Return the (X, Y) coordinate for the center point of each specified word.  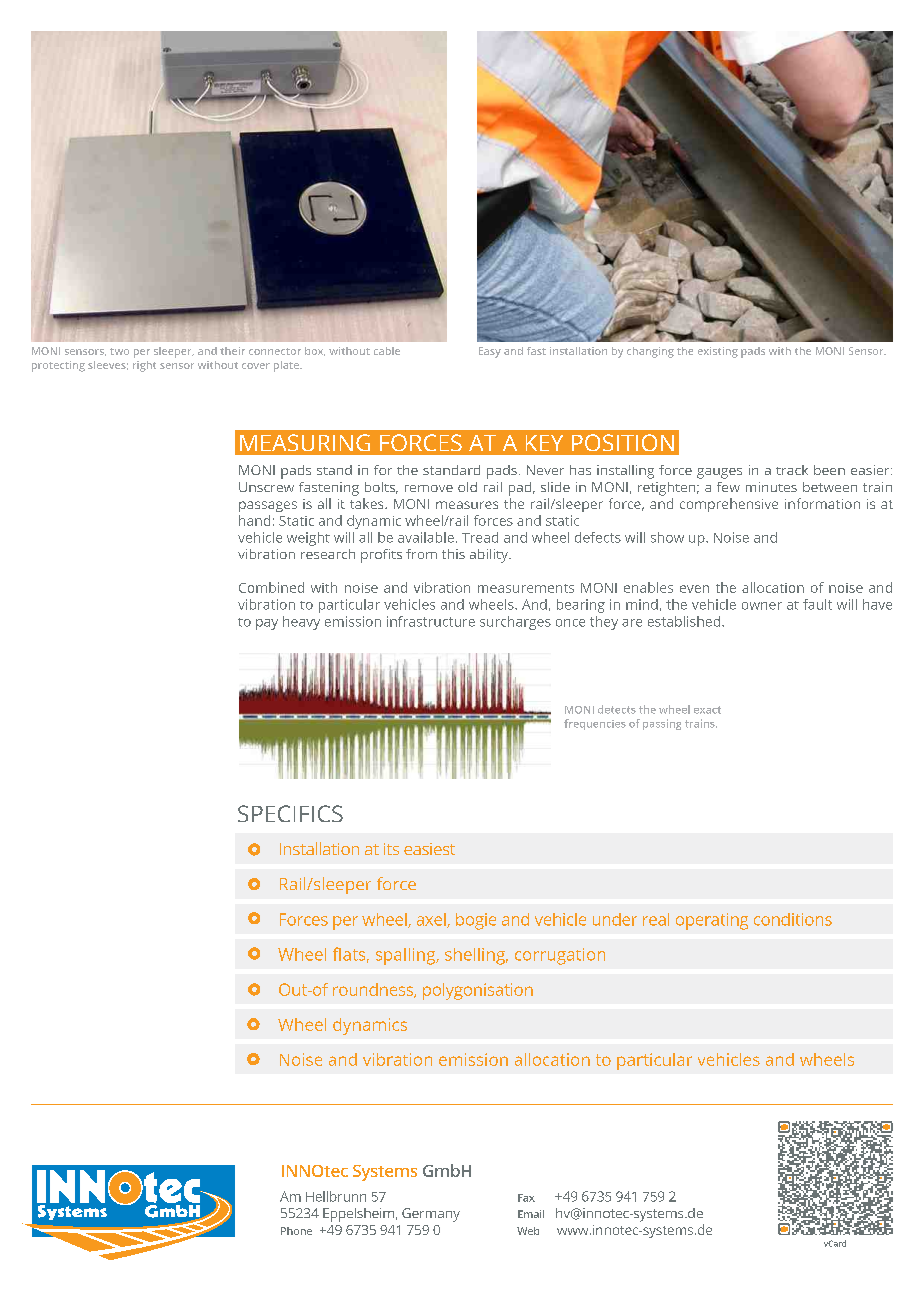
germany (431, 1215)
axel (432, 920)
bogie (476, 921)
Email (531, 1214)
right (144, 366)
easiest (429, 849)
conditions (793, 919)
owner (762, 606)
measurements (526, 588)
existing (718, 352)
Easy (490, 352)
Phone (296, 1231)
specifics (290, 813)
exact (707, 710)
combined (271, 587)
